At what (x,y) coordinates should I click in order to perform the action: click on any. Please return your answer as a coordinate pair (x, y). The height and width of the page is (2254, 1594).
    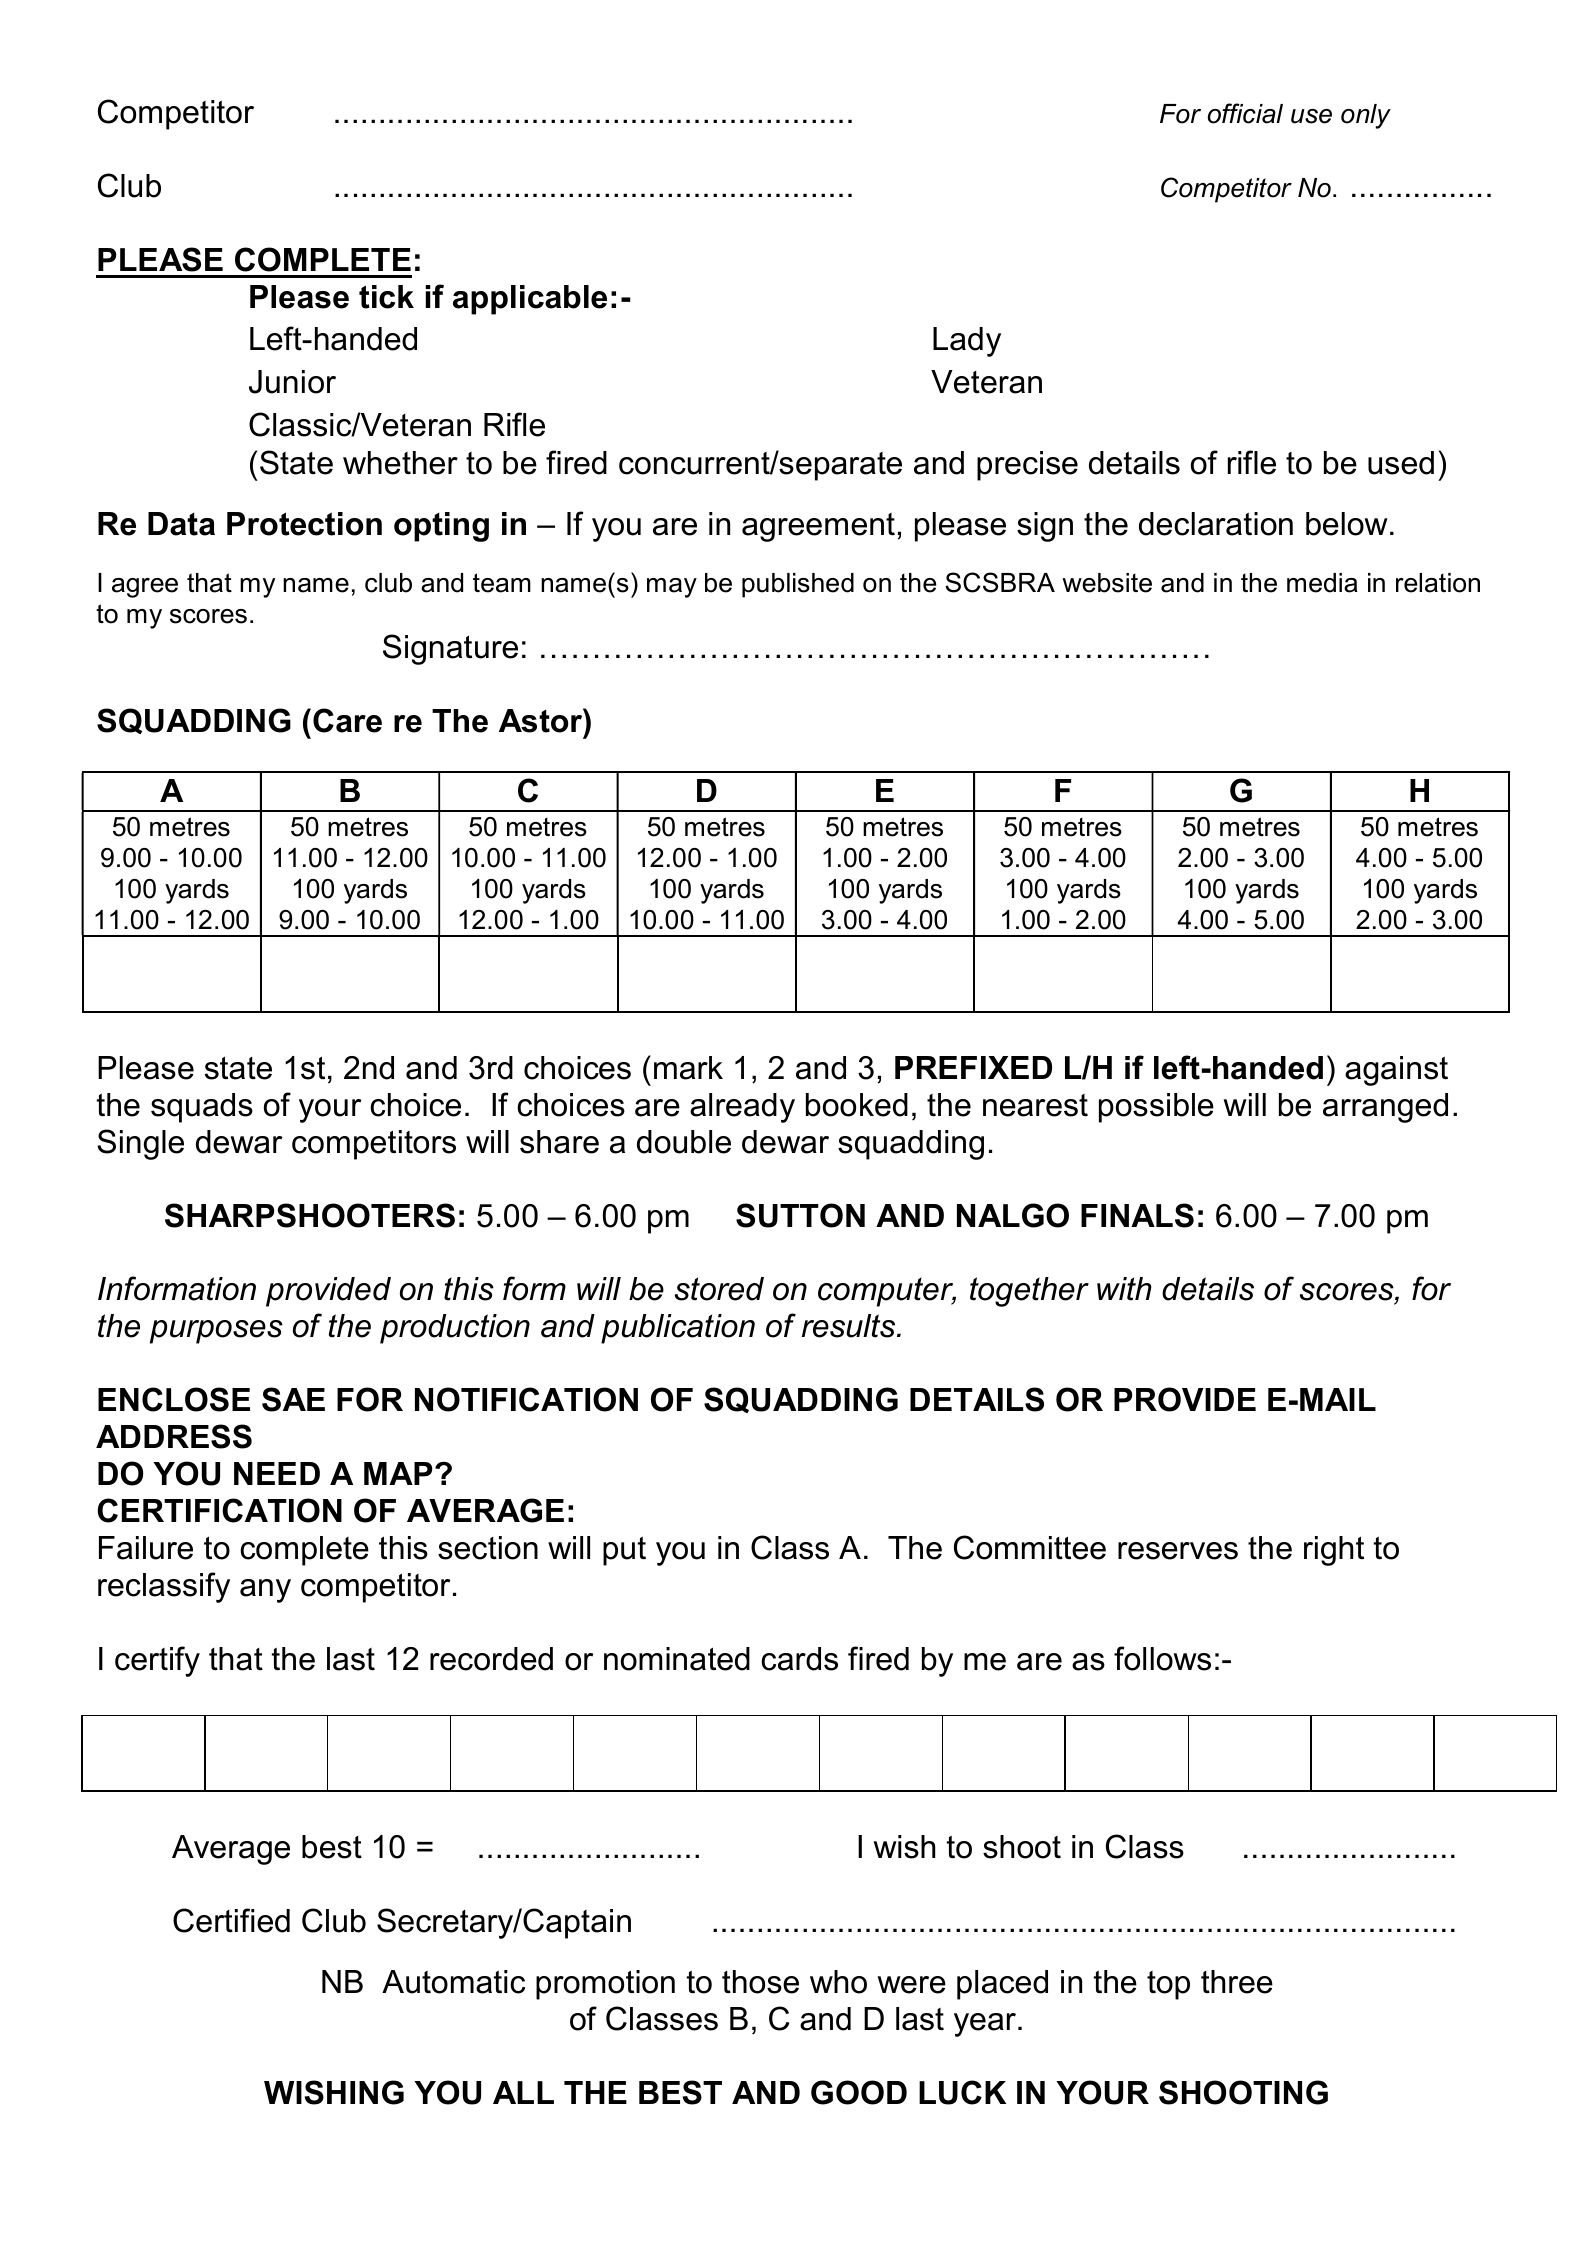
    Looking at the image, I should click on (265, 1591).
